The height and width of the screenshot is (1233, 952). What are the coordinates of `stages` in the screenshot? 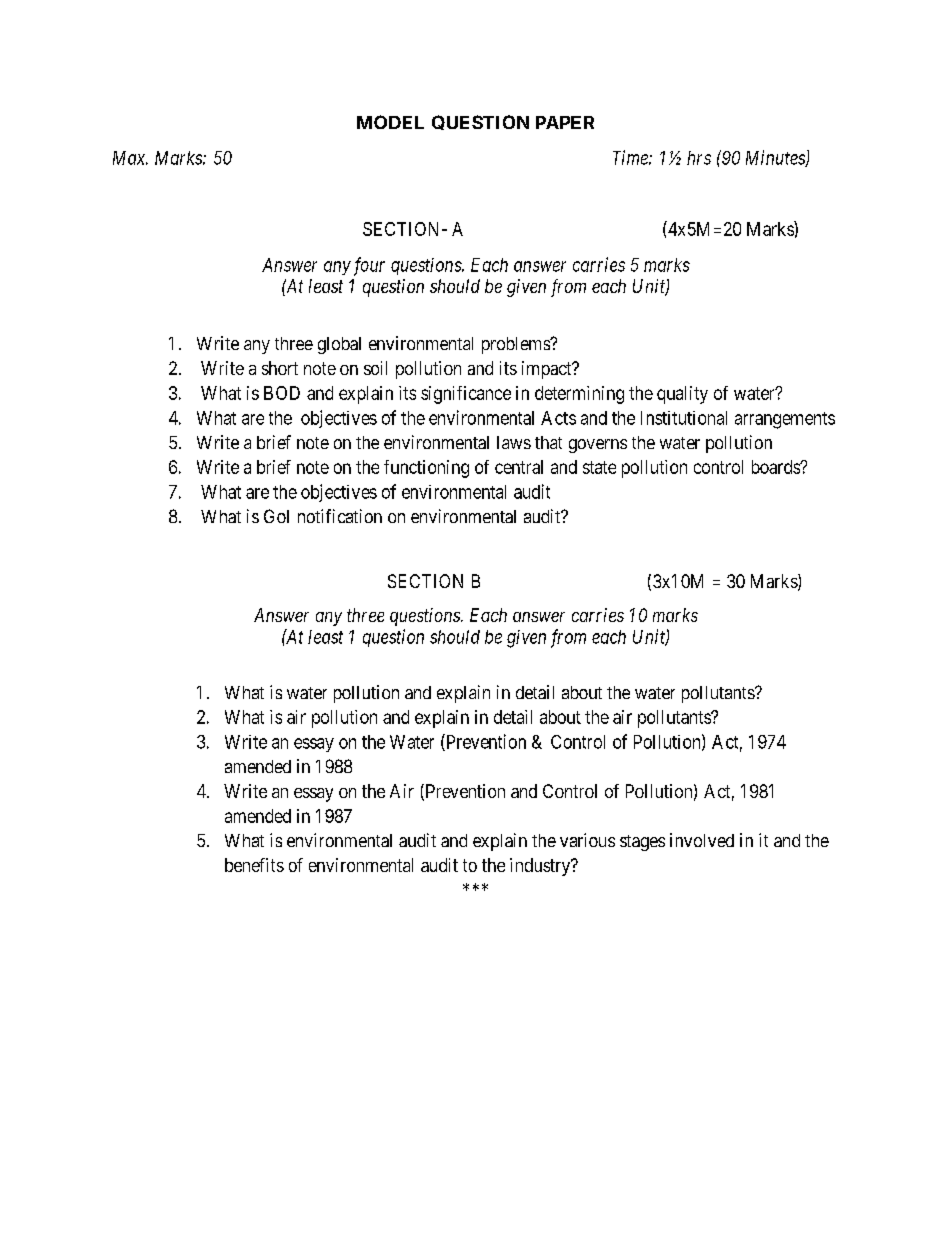 It's located at (642, 843).
